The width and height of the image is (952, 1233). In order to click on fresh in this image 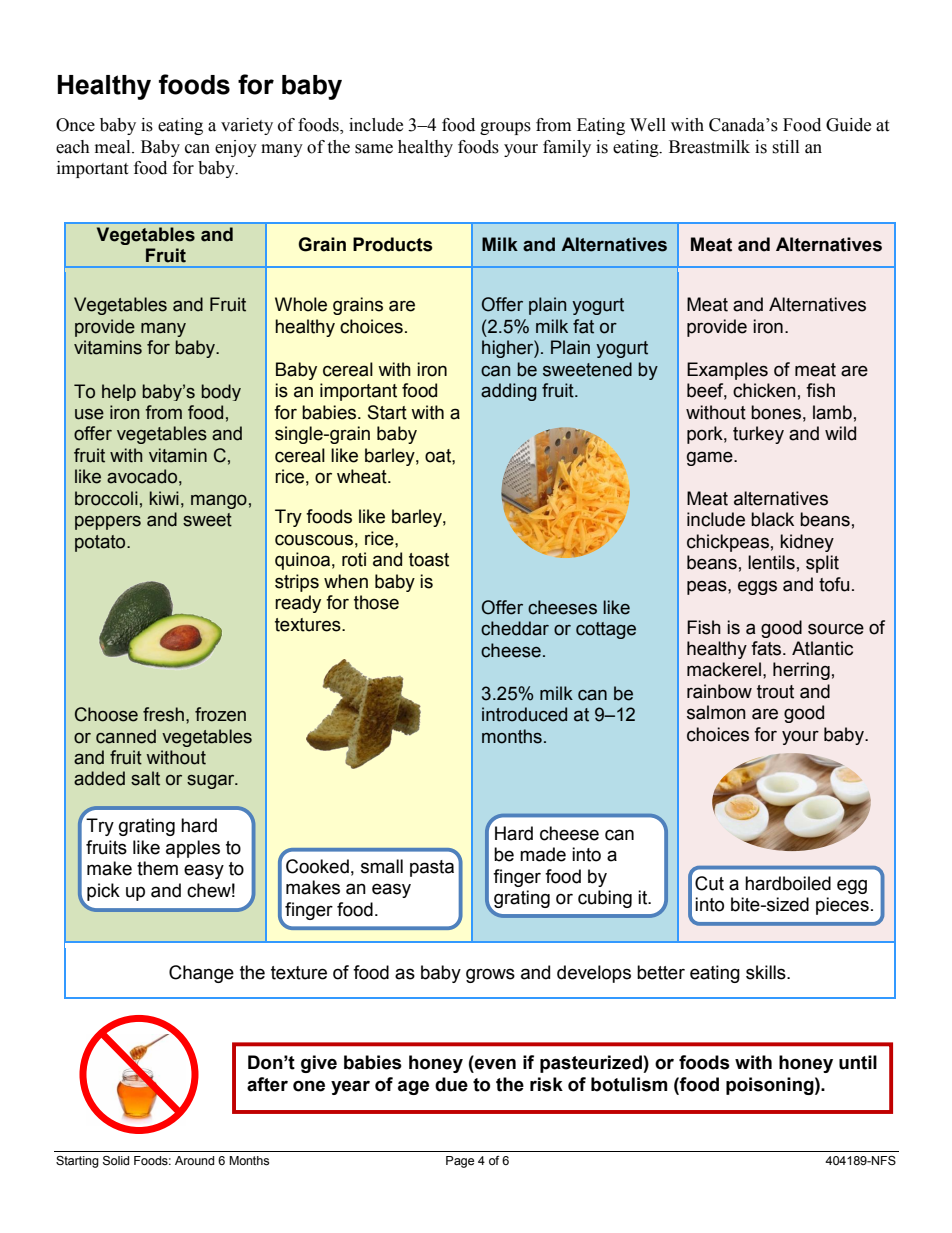, I will do `click(163, 714)`.
